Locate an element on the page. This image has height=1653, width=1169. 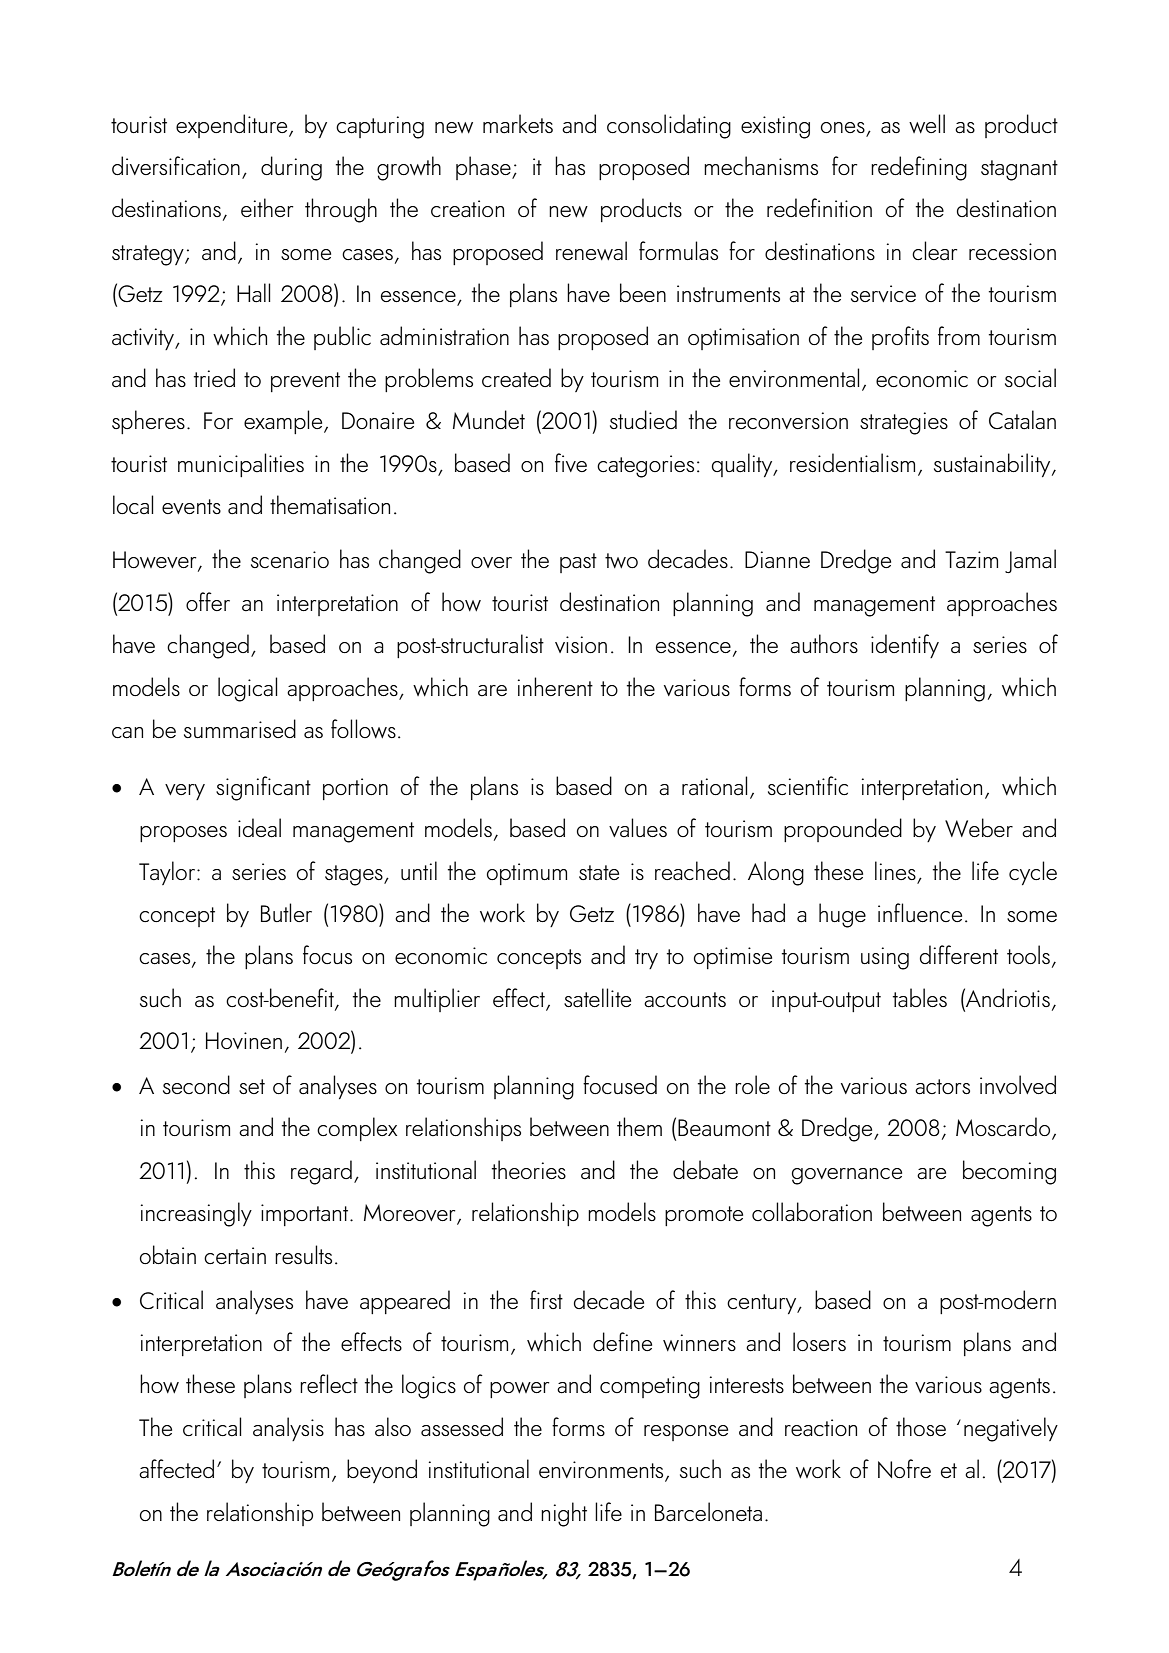
identify is located at coordinates (905, 646).
